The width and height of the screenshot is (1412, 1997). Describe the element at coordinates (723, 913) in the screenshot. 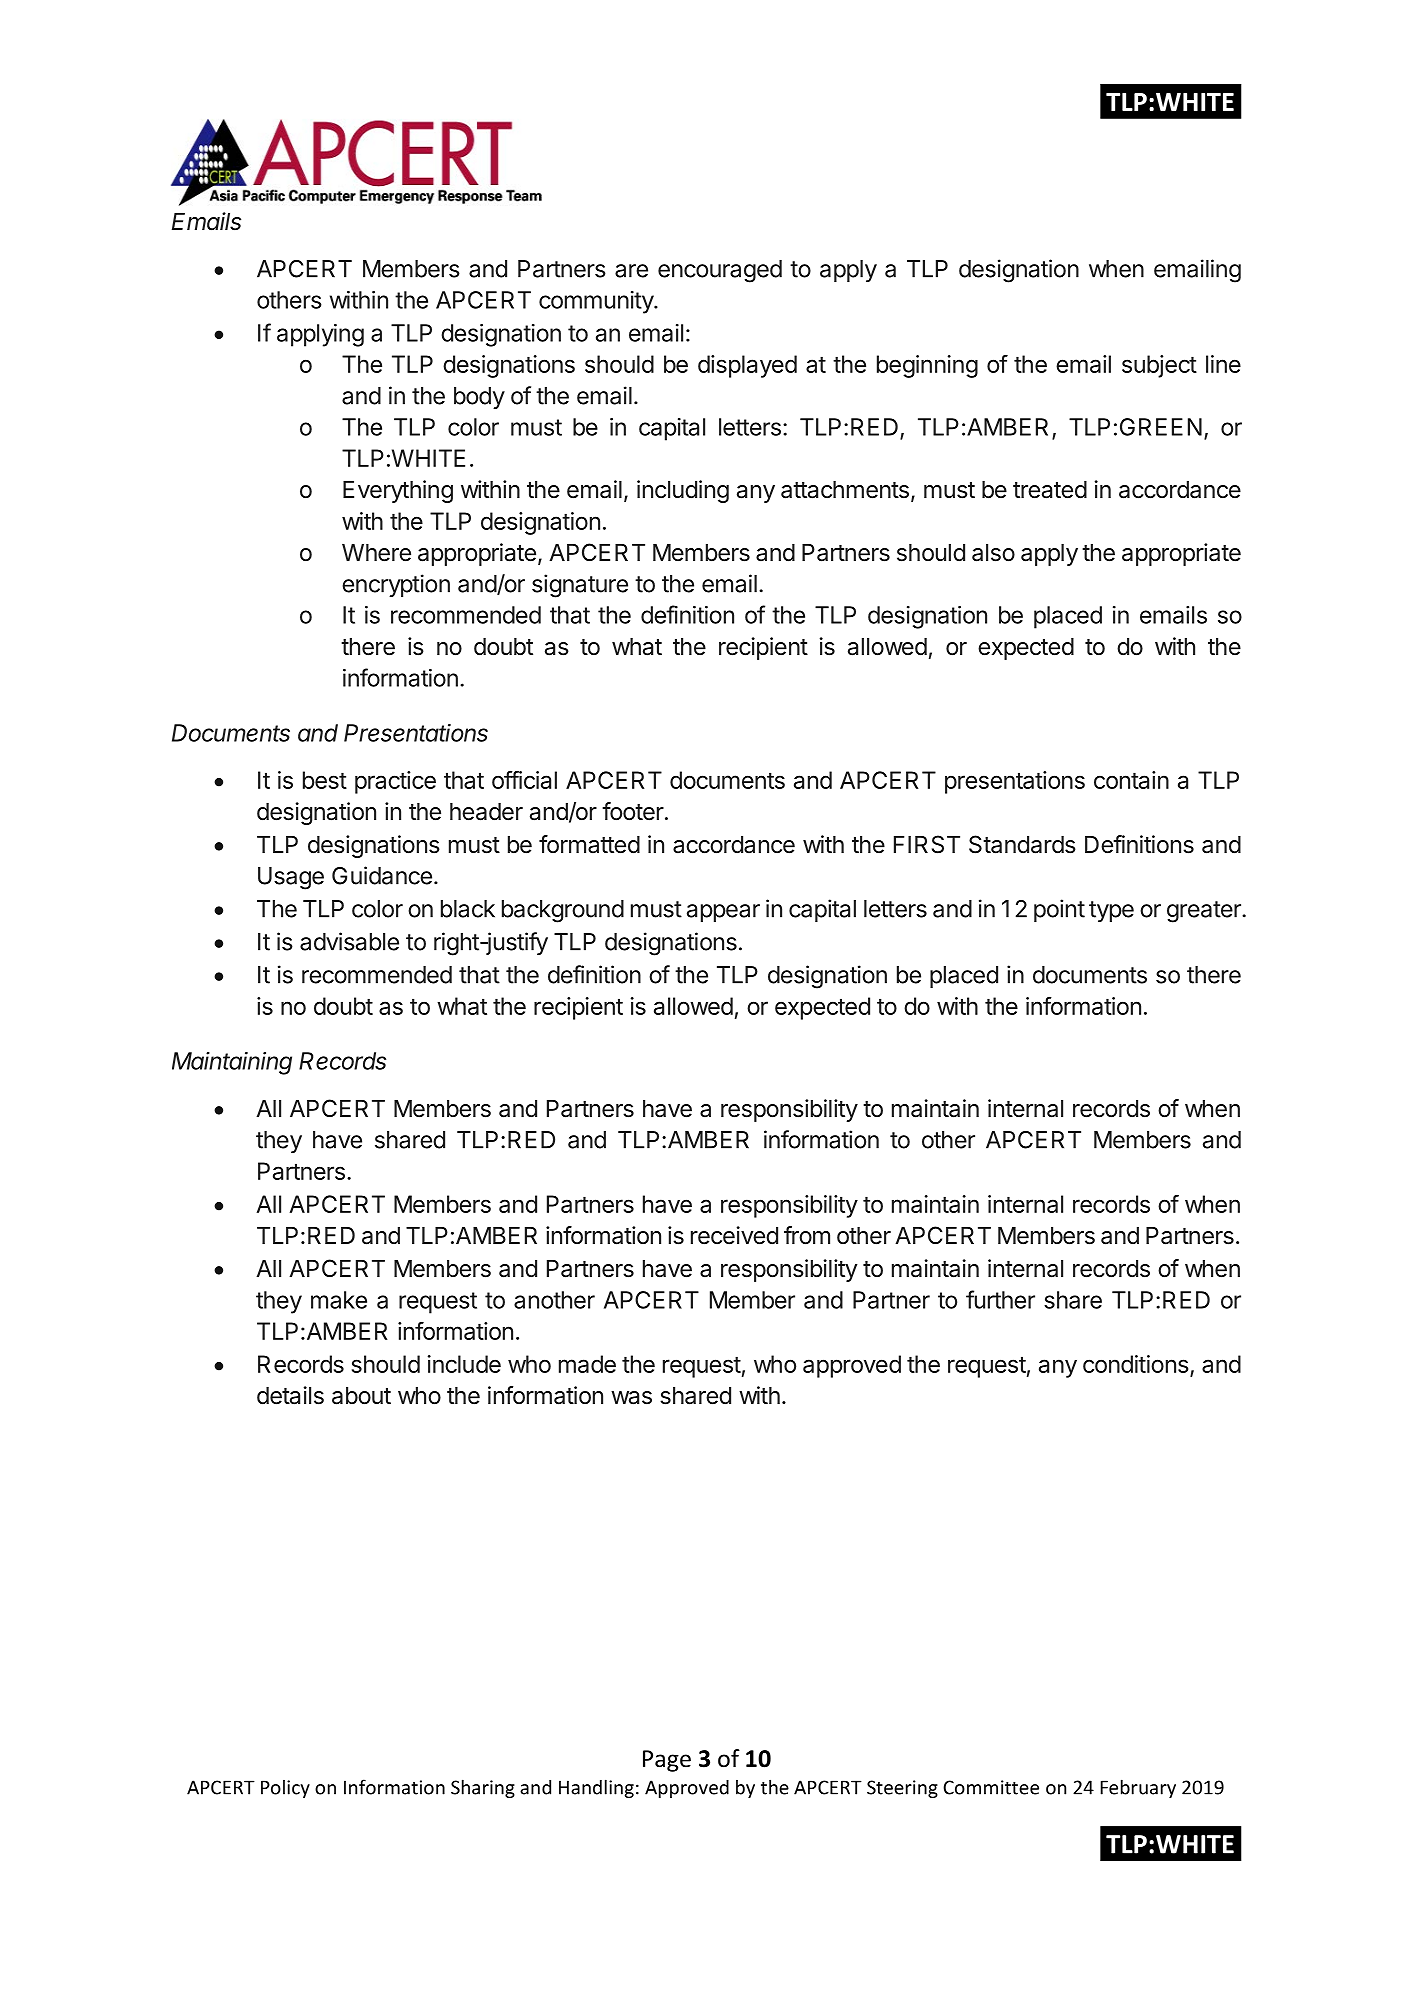

I see `appear` at that location.
